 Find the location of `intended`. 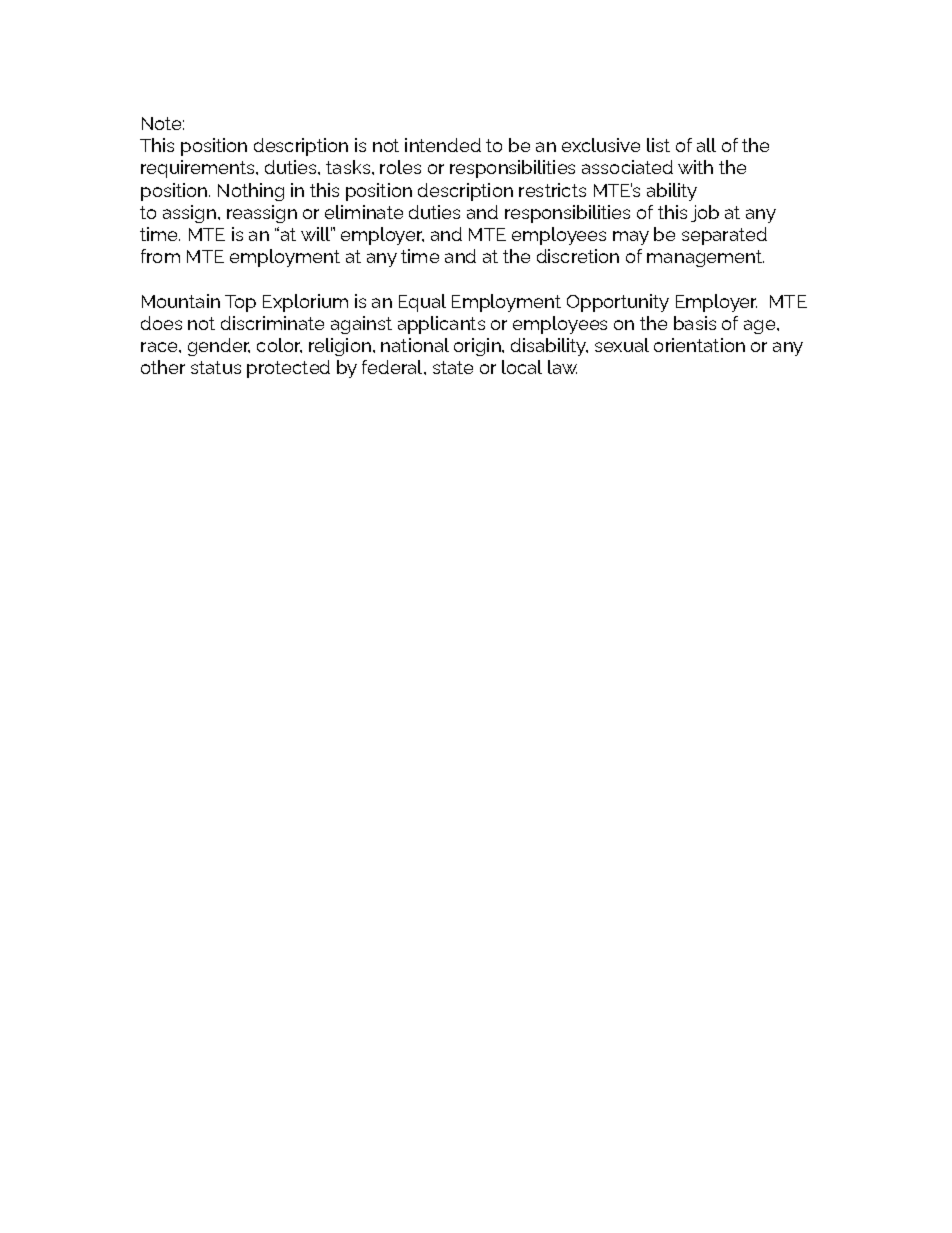

intended is located at coordinates (443, 145).
